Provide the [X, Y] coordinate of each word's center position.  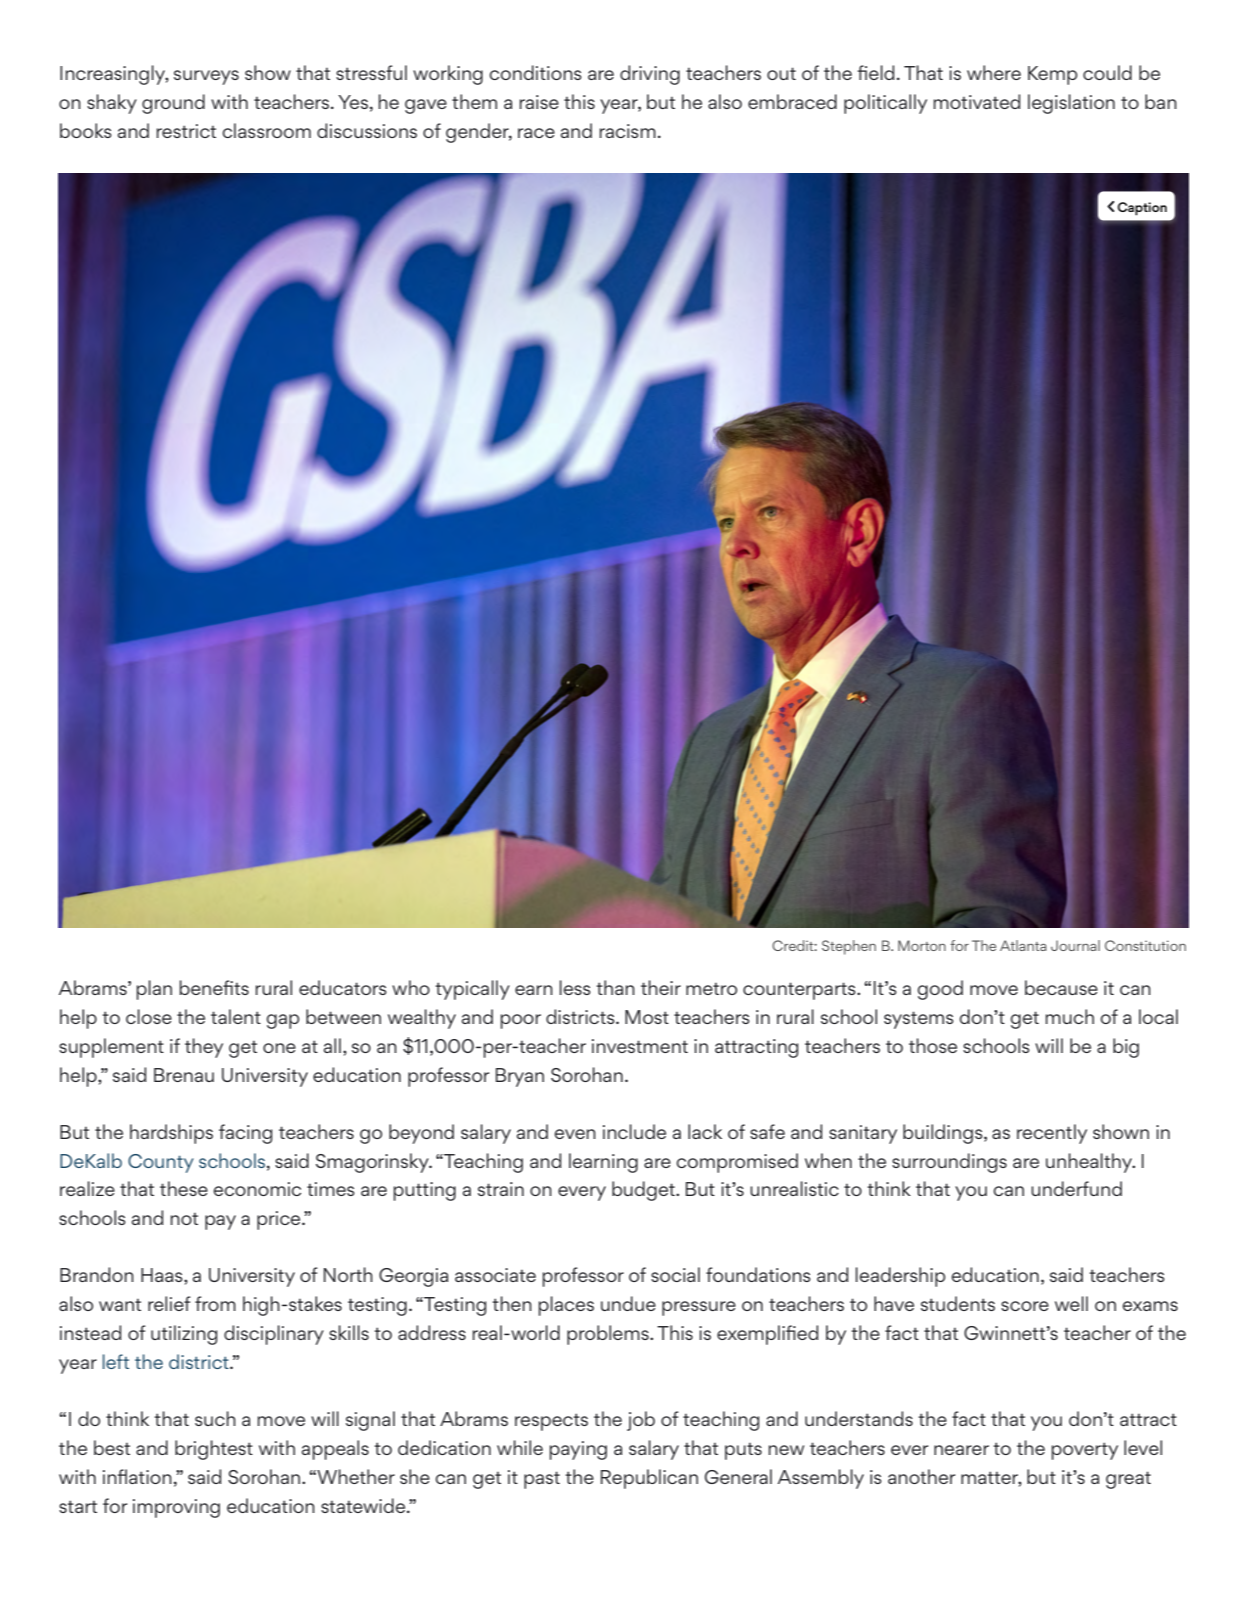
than [615, 987]
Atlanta [1023, 945]
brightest [214, 1450]
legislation [1071, 104]
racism [627, 131]
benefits [214, 987]
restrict [186, 131]
